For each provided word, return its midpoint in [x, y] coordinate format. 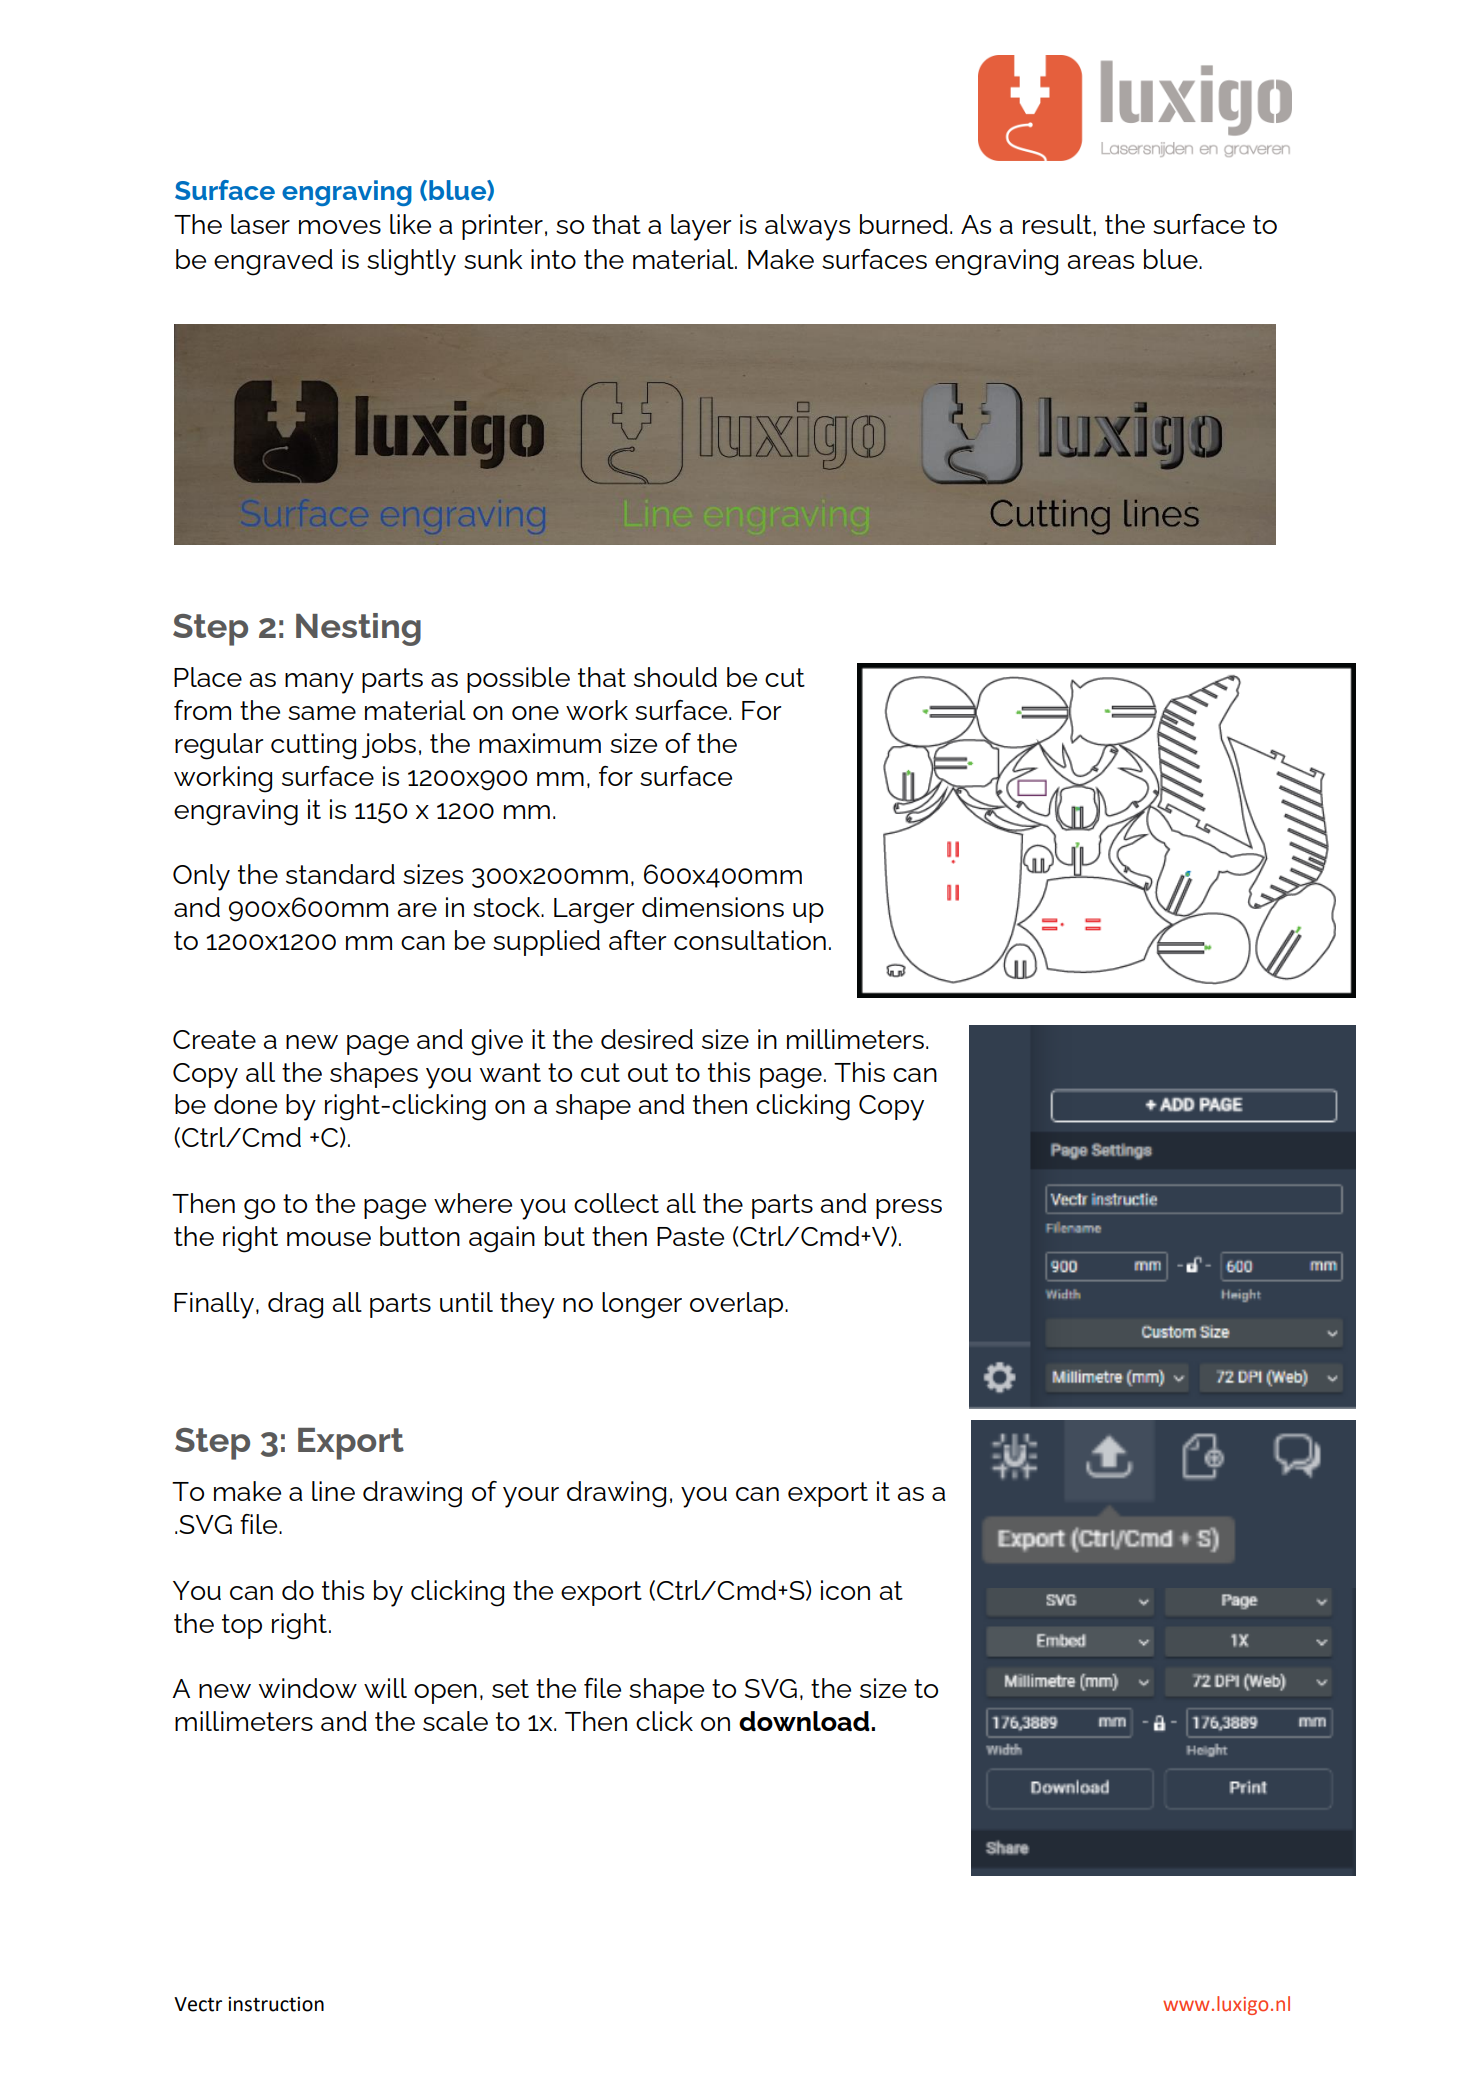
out [648, 1072]
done [245, 1104]
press [909, 1209]
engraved [273, 262]
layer [701, 227]
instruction [276, 2004]
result [1058, 224]
